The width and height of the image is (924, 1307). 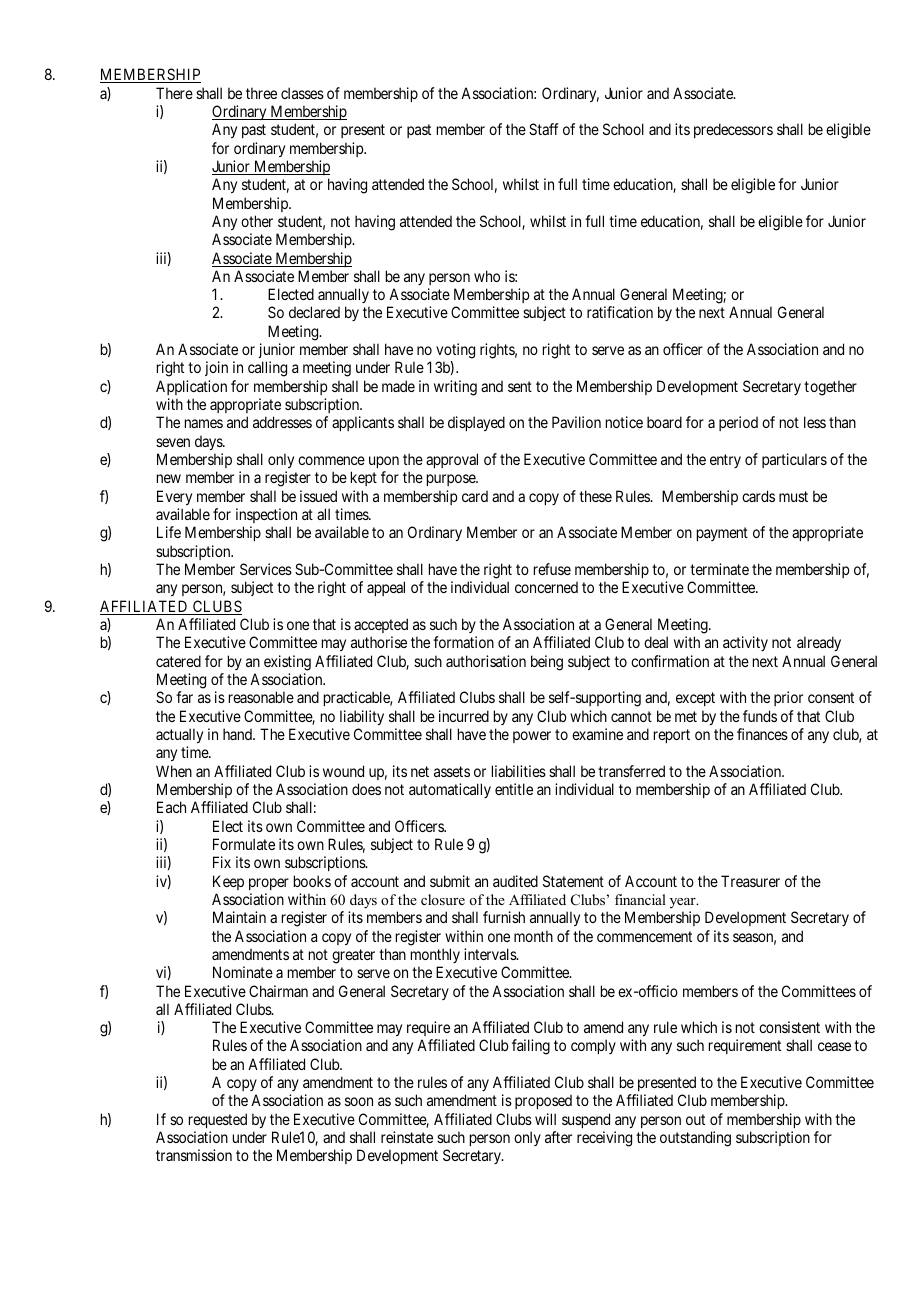 I want to click on will, so click(x=545, y=1119).
